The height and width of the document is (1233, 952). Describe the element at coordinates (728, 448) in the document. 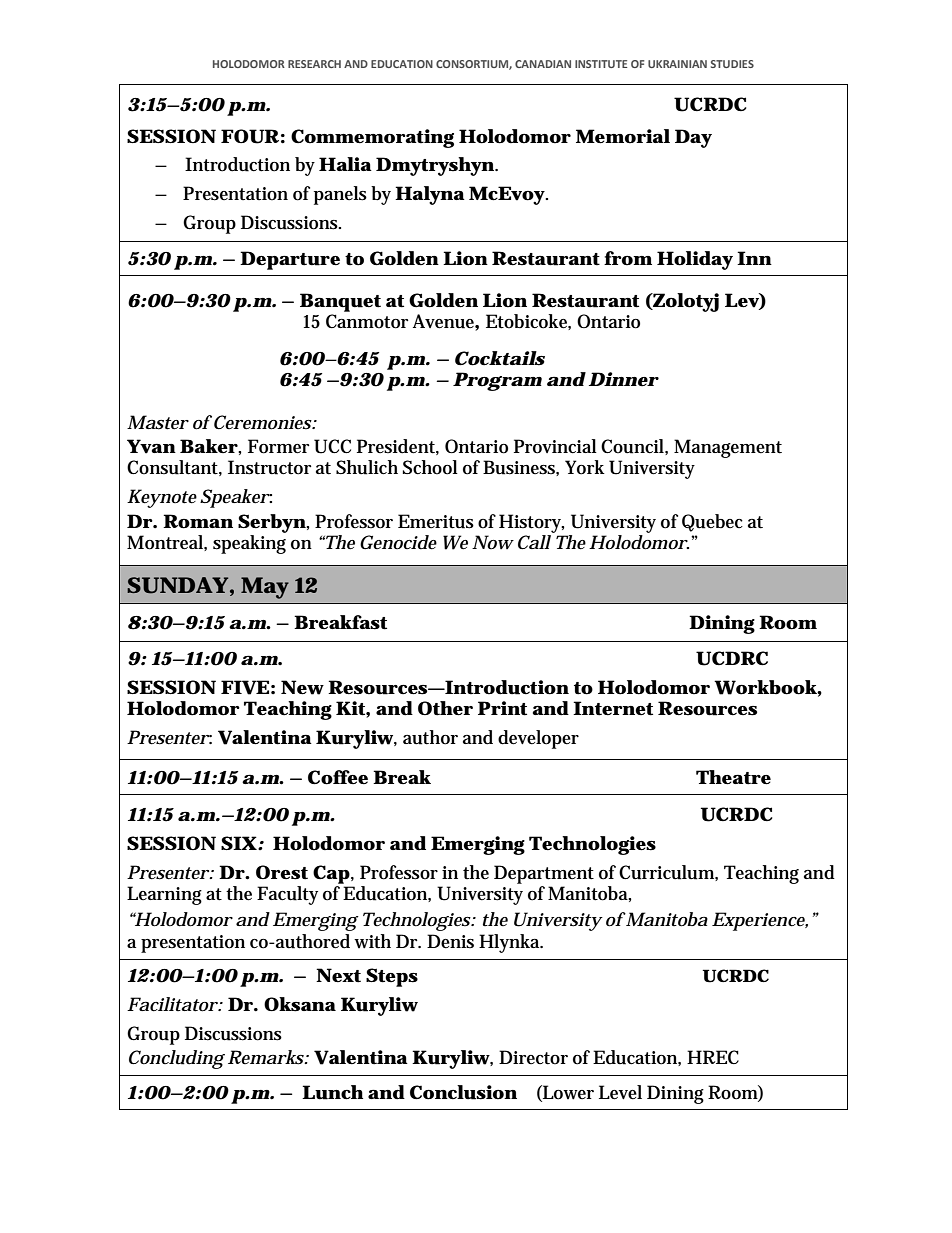

I see `Management` at that location.
